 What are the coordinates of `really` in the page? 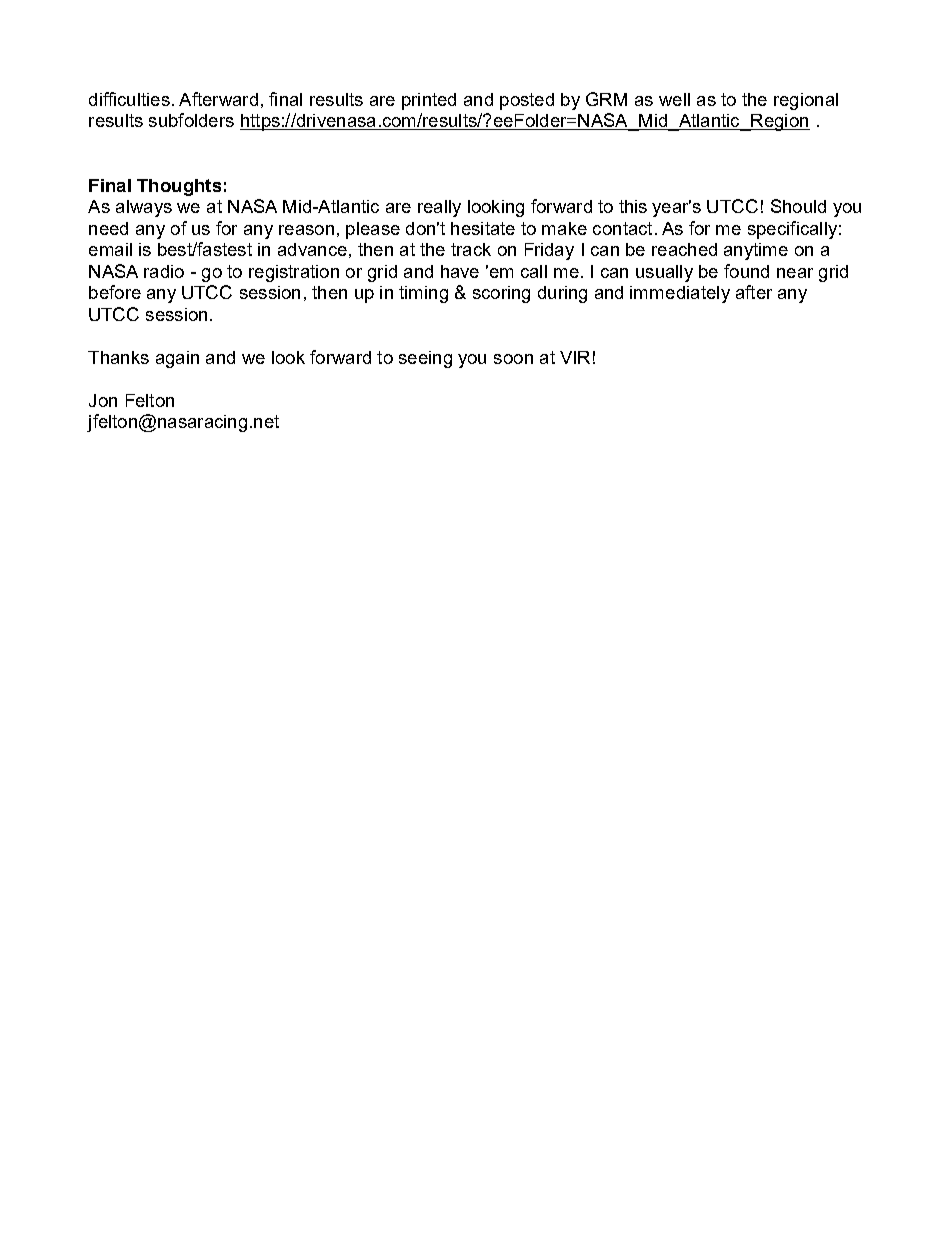 It's located at (439, 208).
